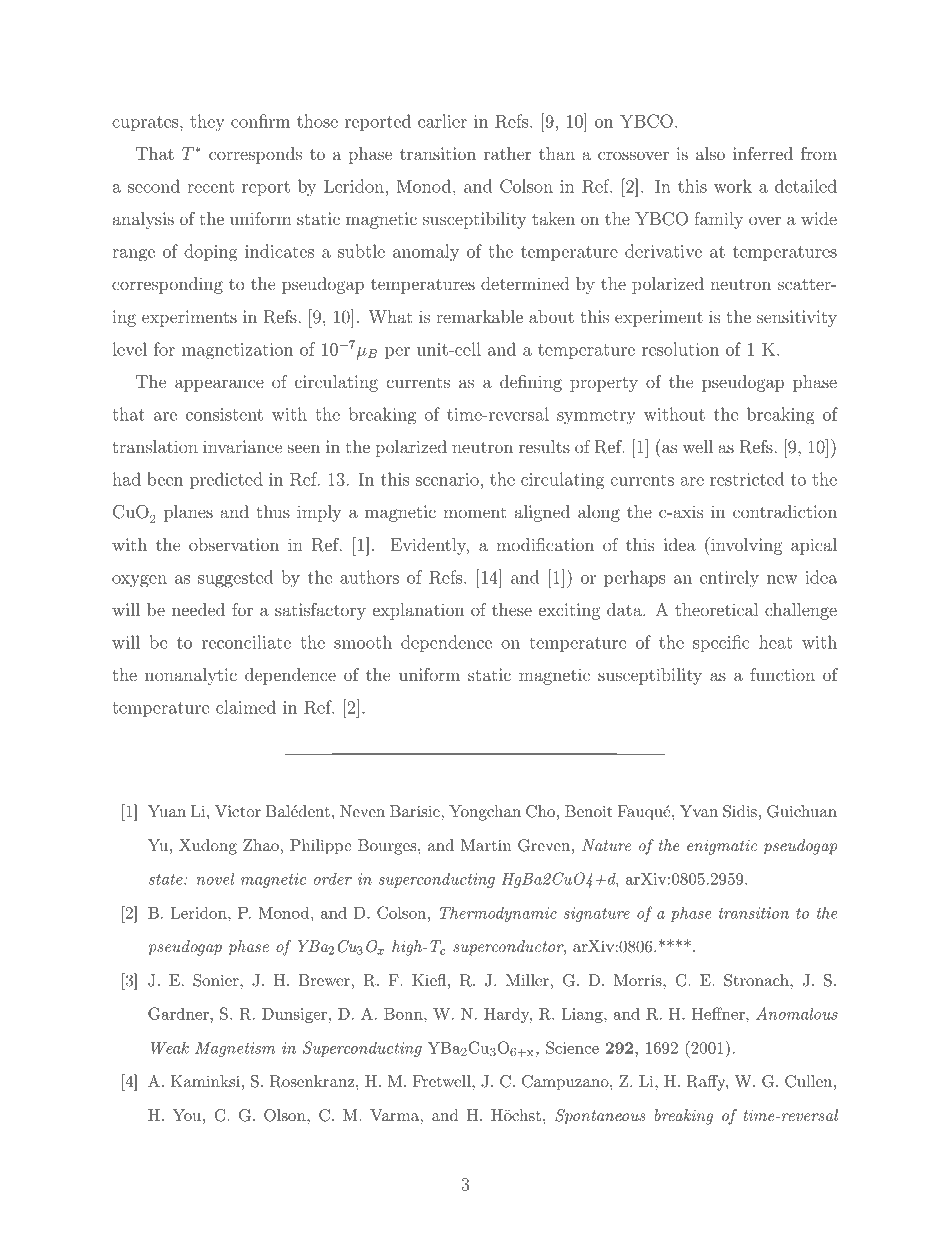  Describe the element at coordinates (717, 609) in the screenshot. I see `theoretical` at that location.
